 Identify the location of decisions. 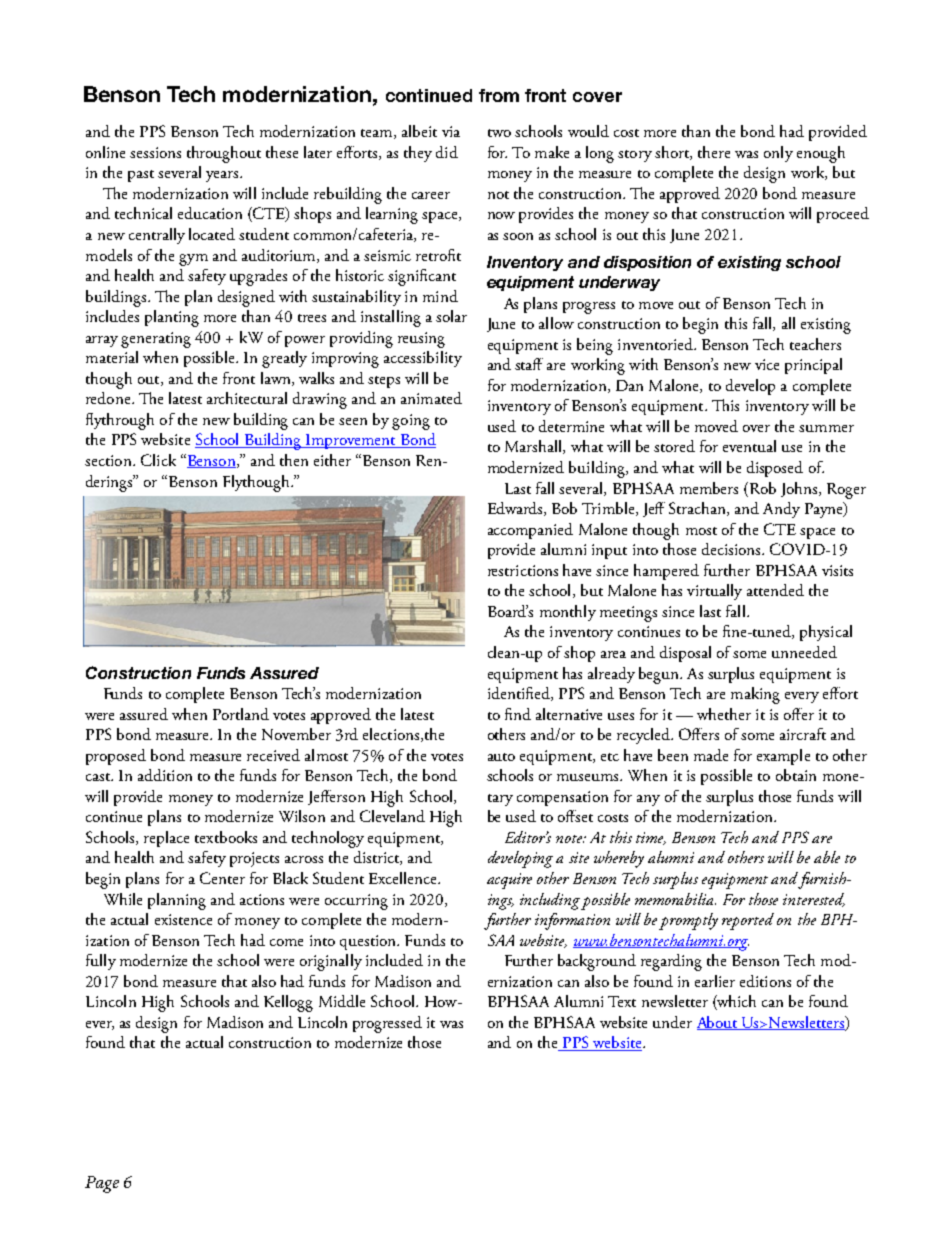
(732, 549).
